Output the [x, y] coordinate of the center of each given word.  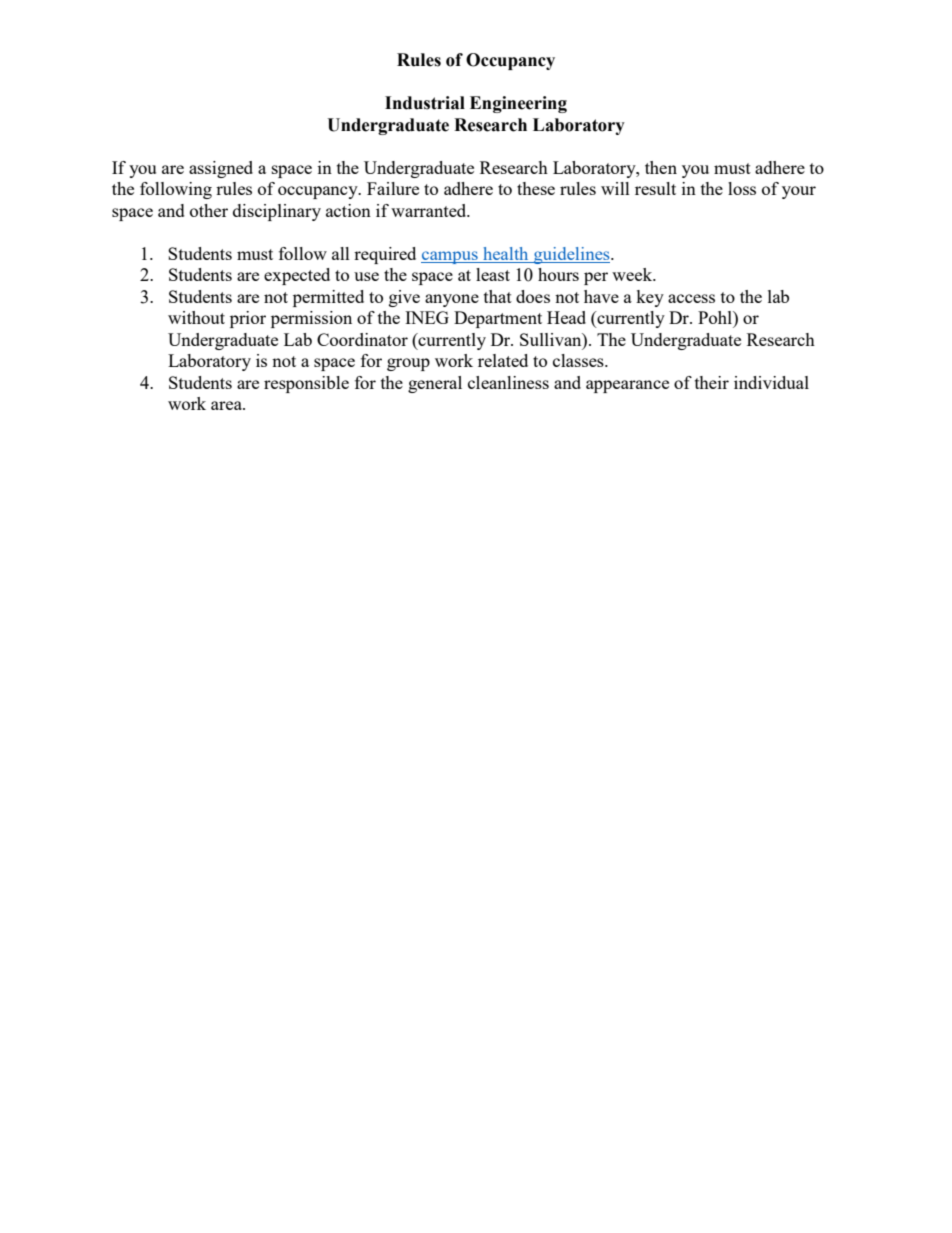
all [341, 253]
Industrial [425, 103]
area [227, 405]
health [505, 253]
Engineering [518, 104]
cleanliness [508, 382]
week [633, 274]
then [661, 167]
